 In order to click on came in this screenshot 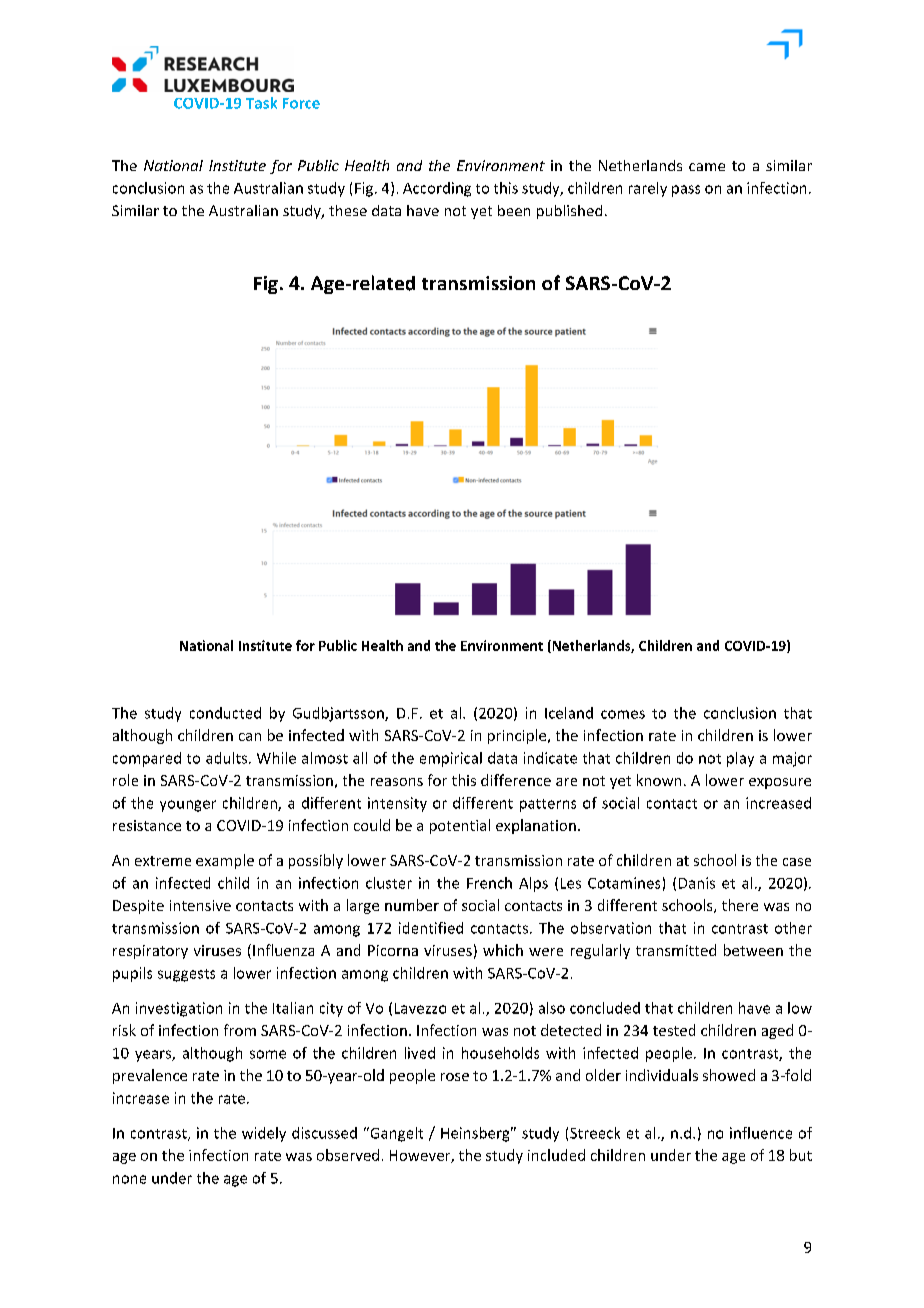, I will do `click(707, 167)`.
